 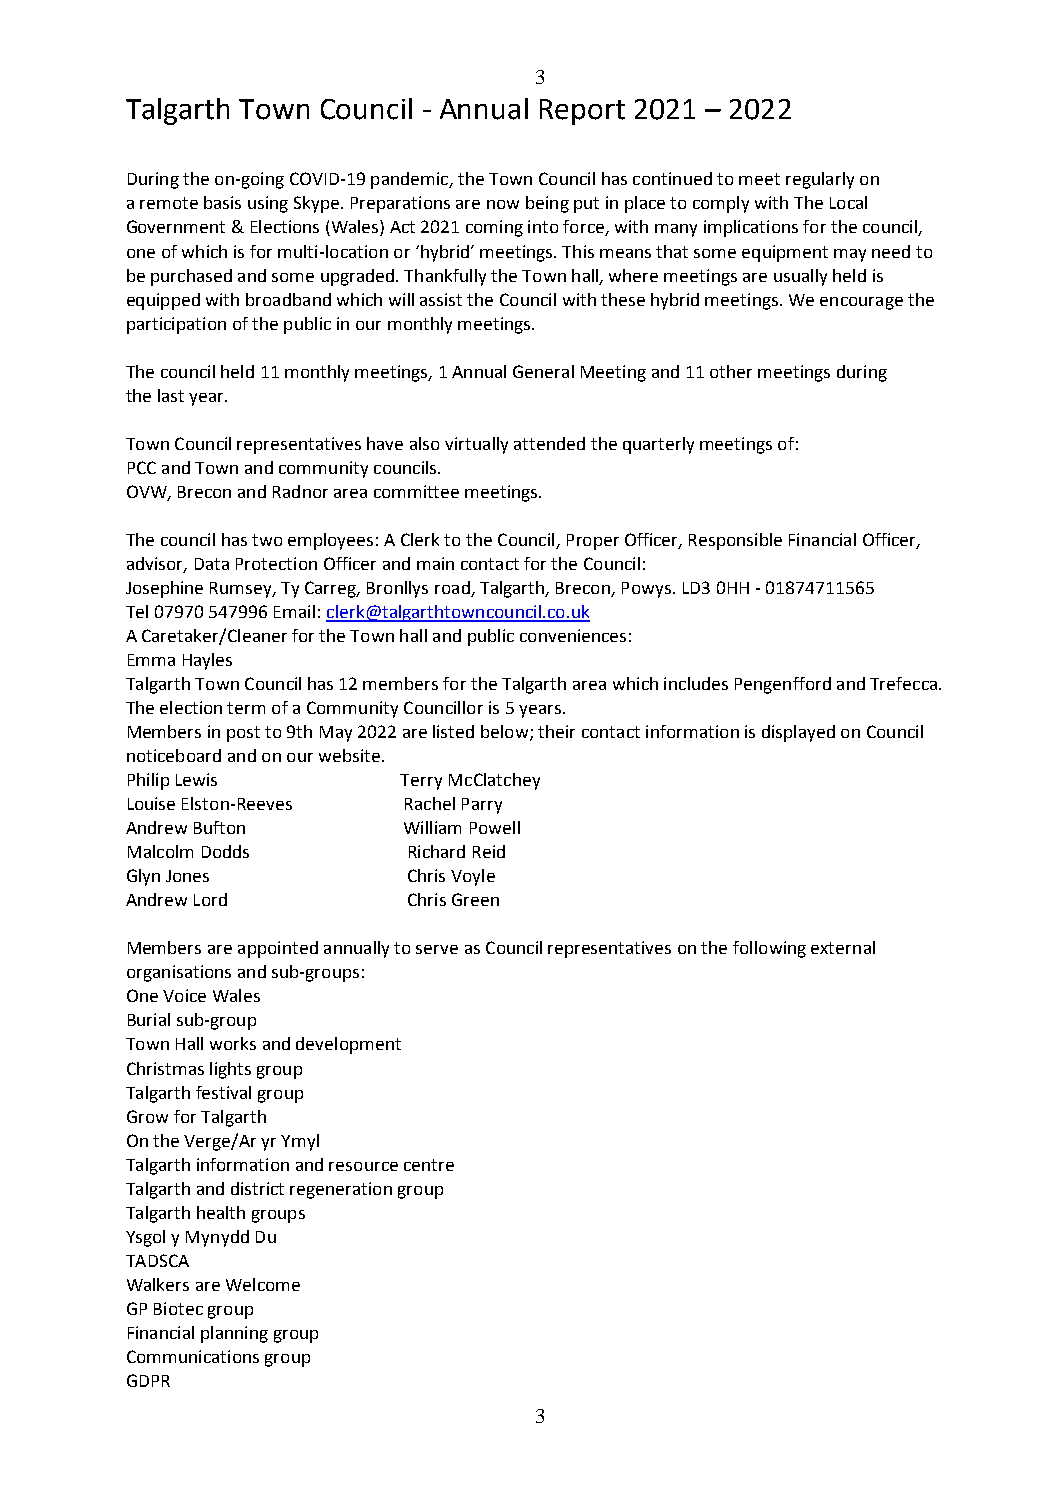 I want to click on works, so click(x=233, y=1043).
